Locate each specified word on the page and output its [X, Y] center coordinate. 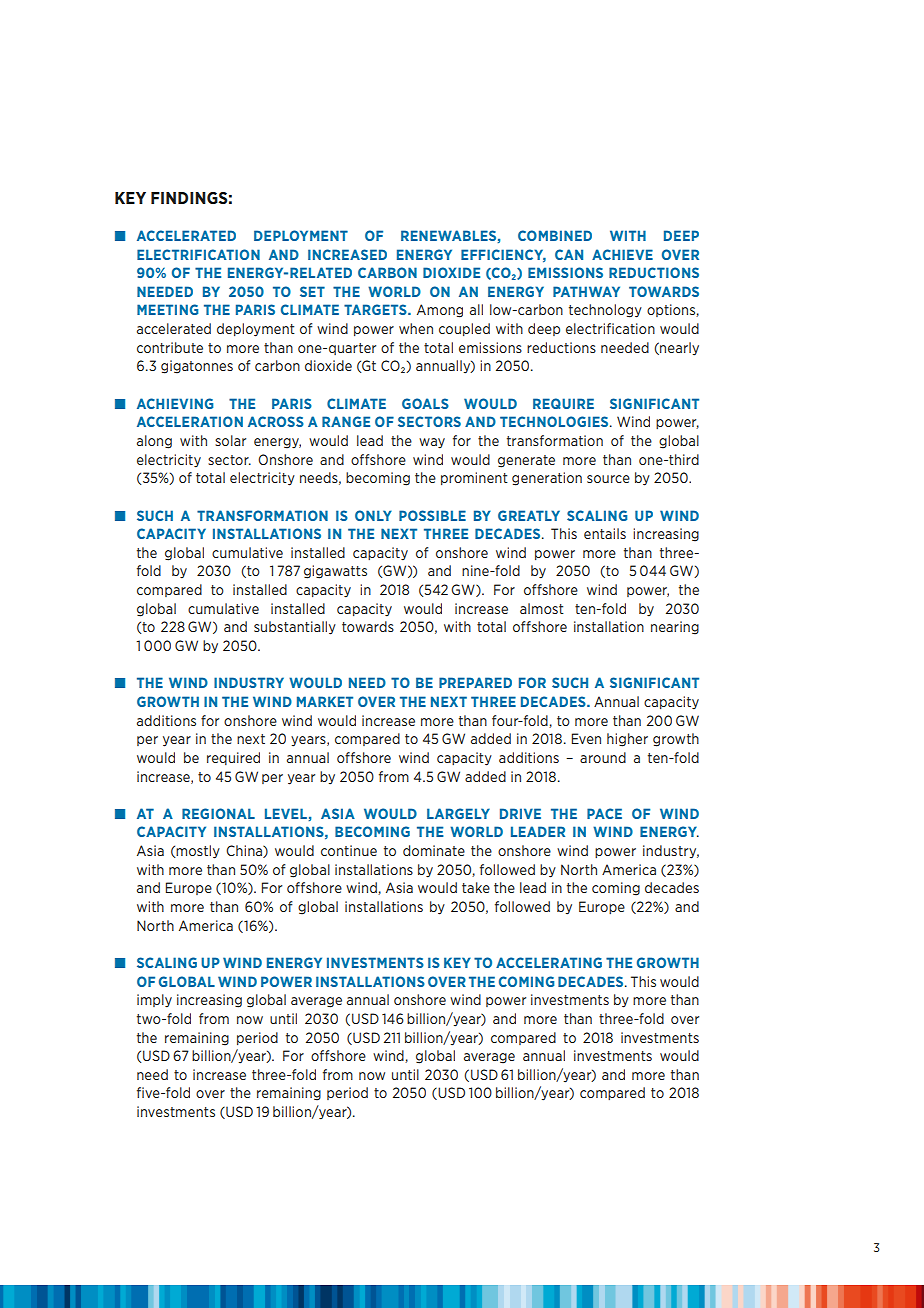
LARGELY [458, 813]
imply [154, 1000]
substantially [295, 628]
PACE [604, 813]
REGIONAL [218, 813]
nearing [675, 628]
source [608, 479]
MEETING [167, 309]
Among [440, 311]
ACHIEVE [622, 254]
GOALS [425, 403]
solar [230, 440]
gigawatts [335, 572]
